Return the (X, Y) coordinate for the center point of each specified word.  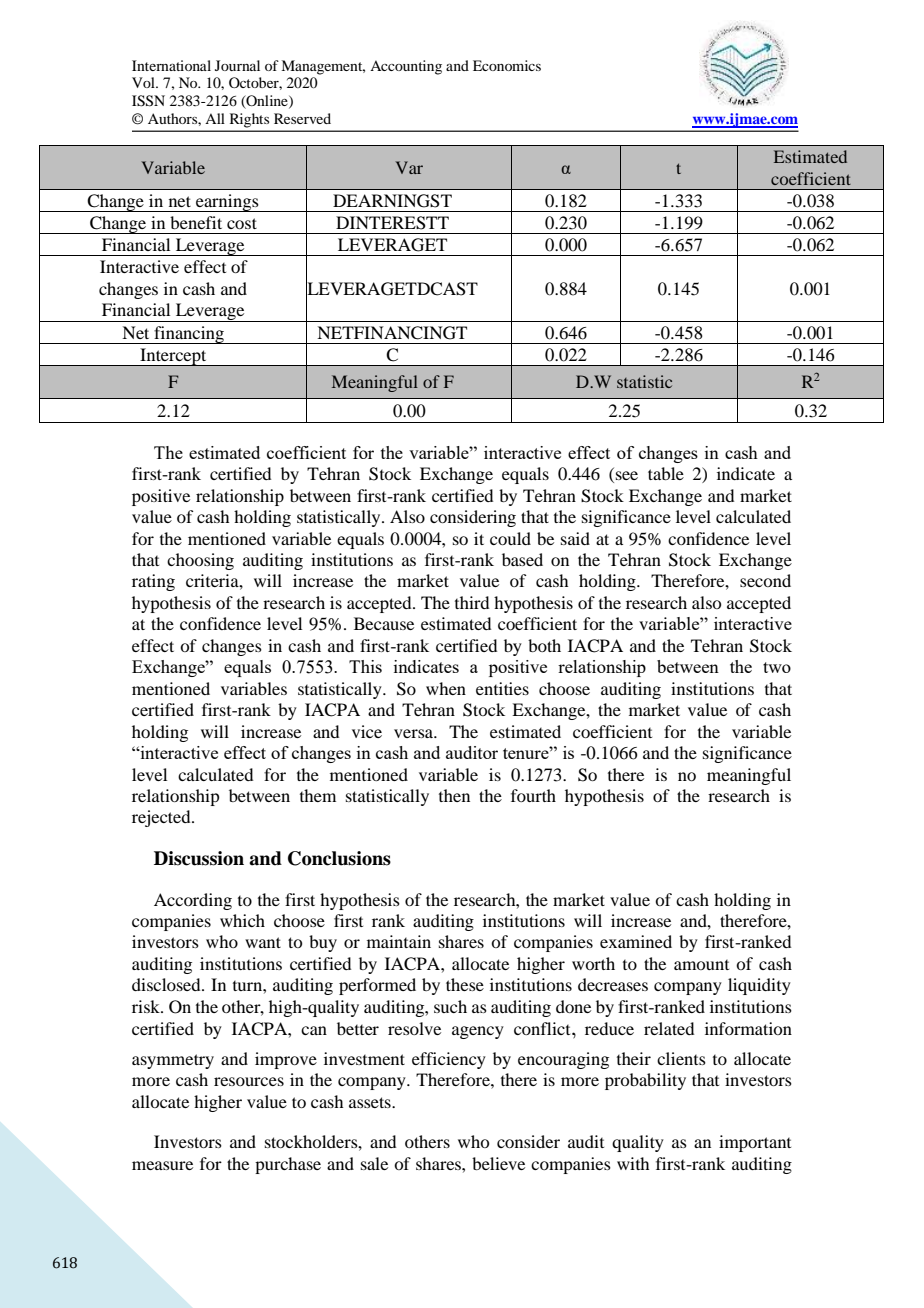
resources (249, 1081)
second (765, 580)
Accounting (406, 67)
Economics (507, 65)
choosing (200, 561)
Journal (237, 65)
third (472, 602)
